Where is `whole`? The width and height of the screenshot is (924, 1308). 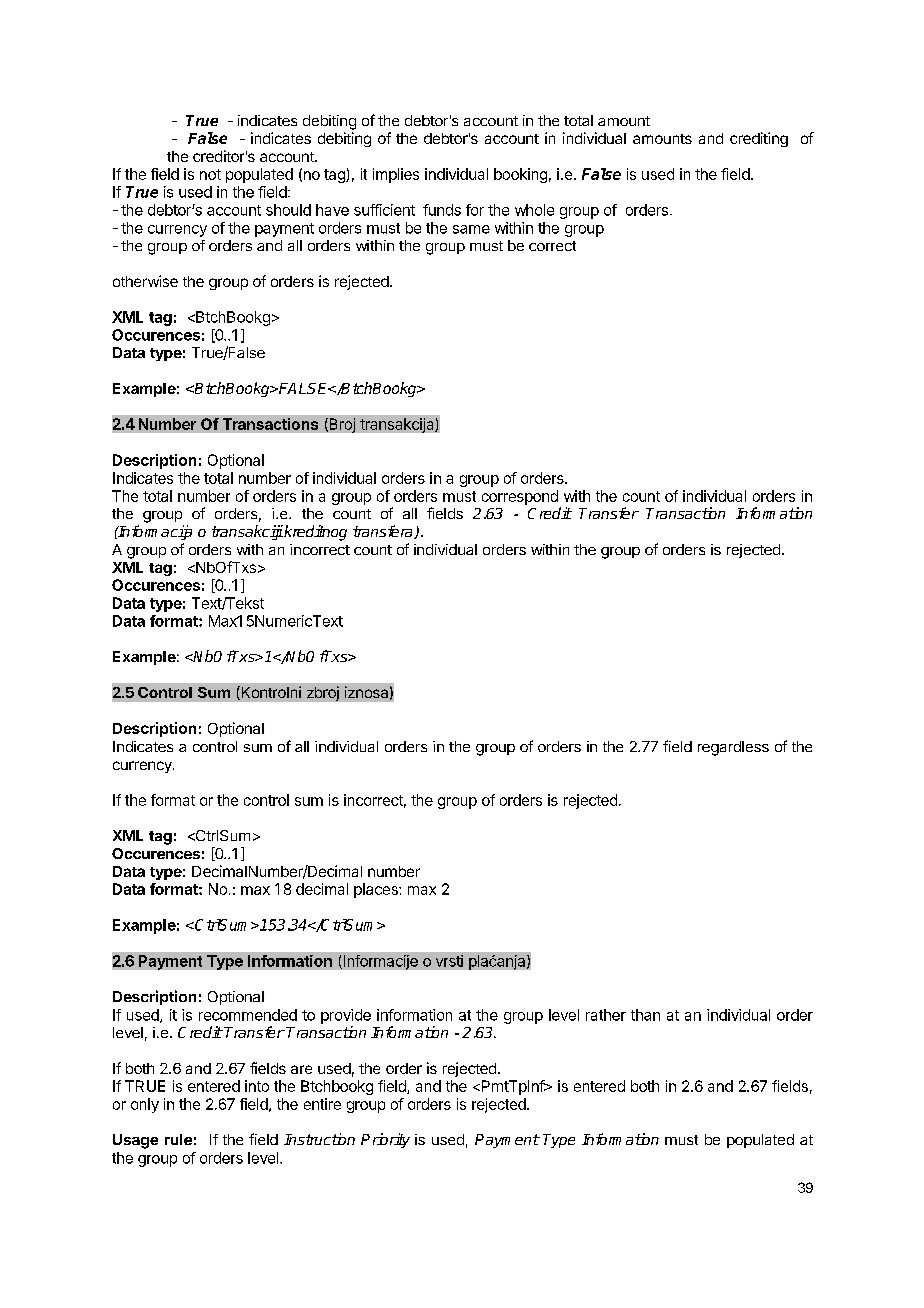 whole is located at coordinates (534, 210).
